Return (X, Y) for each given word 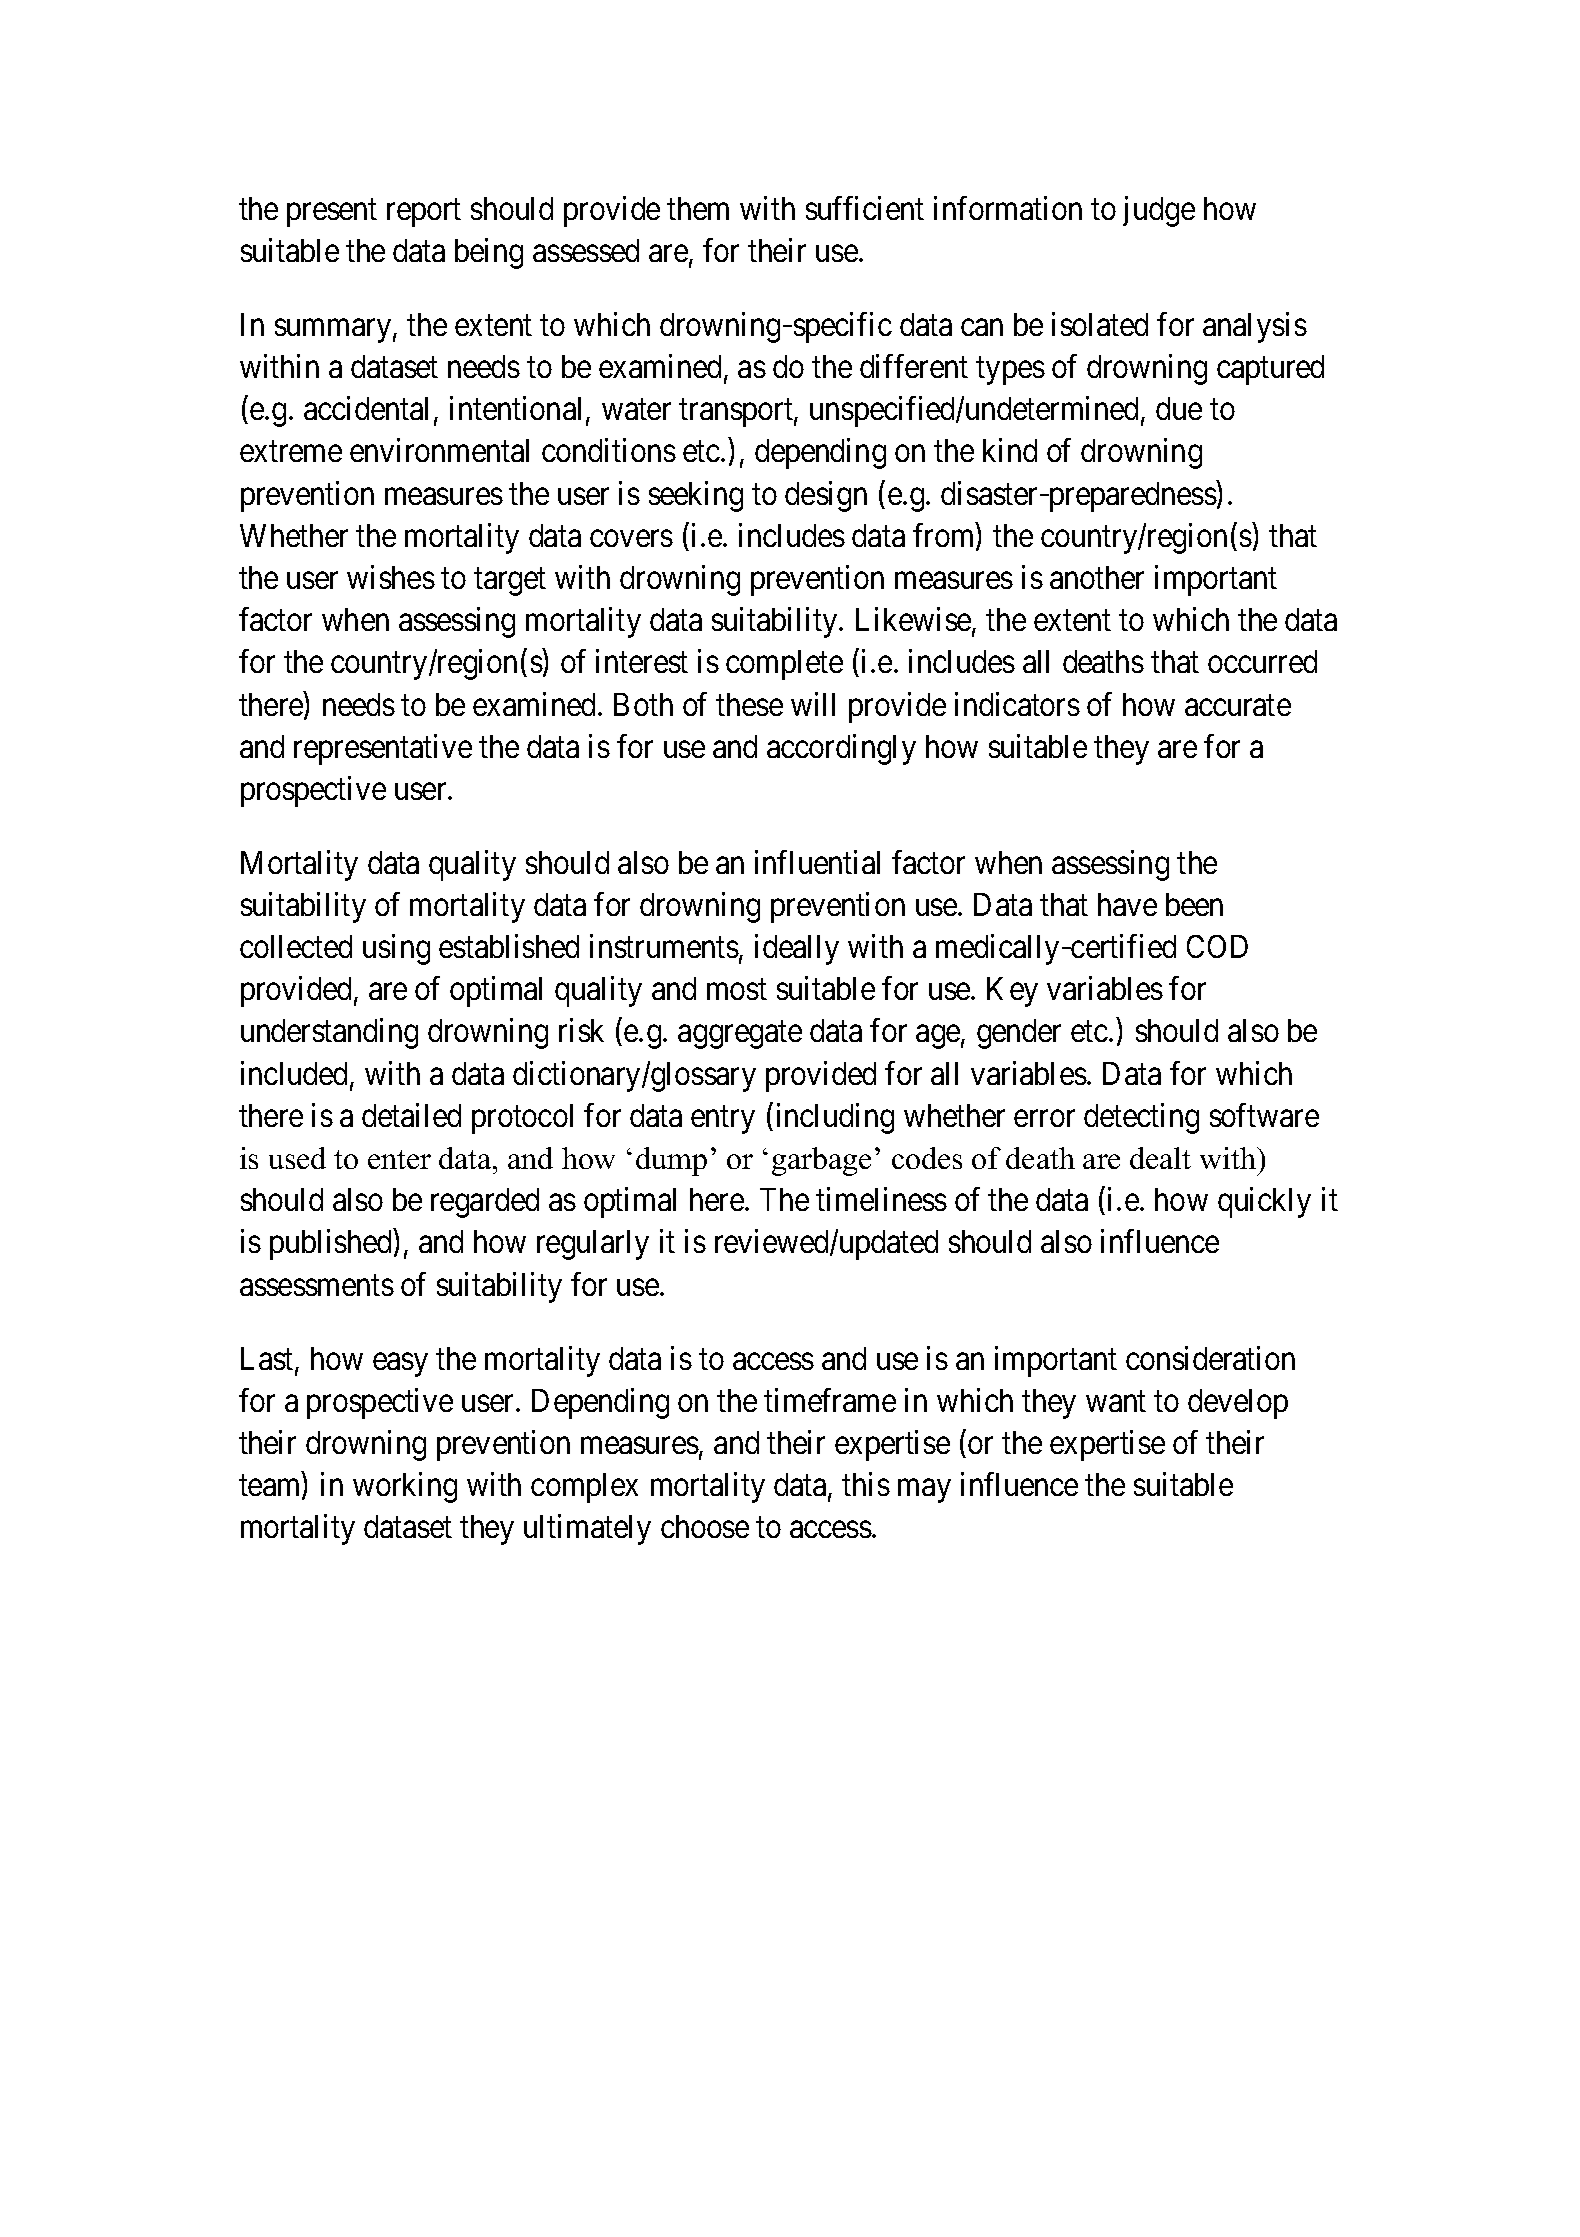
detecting (1141, 1118)
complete (784, 665)
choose (705, 1526)
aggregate (740, 1035)
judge (1159, 211)
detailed (411, 1115)
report (424, 213)
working (405, 1487)
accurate (1238, 705)
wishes (391, 577)
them (698, 208)
